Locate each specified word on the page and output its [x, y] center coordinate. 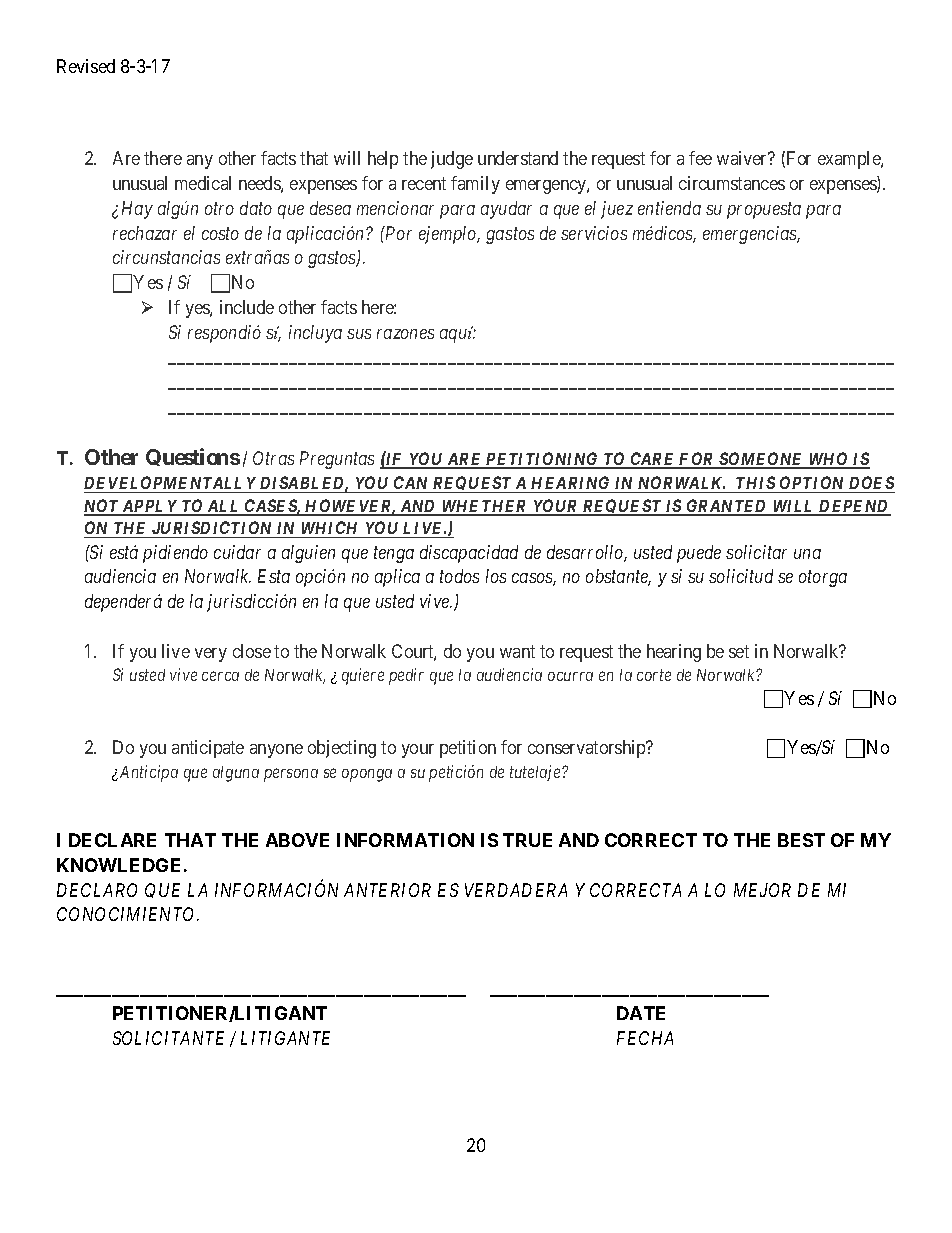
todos [459, 576]
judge [452, 160]
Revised [86, 66]
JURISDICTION [212, 529]
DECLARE [112, 840]
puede [699, 554]
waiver [743, 158]
